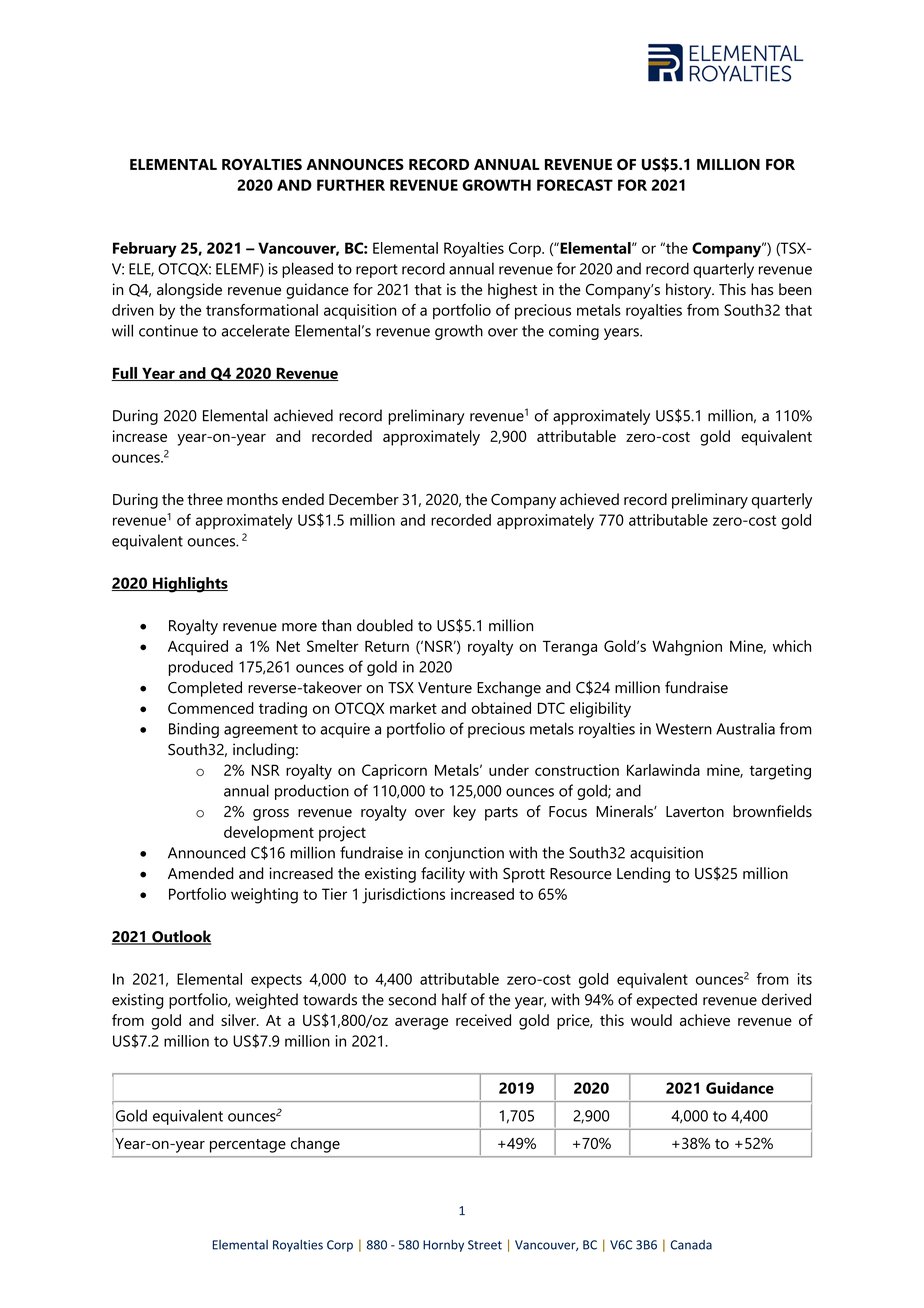 This screenshot has width=924, height=1308. Describe the element at coordinates (205, 499) in the screenshot. I see `three` at that location.
